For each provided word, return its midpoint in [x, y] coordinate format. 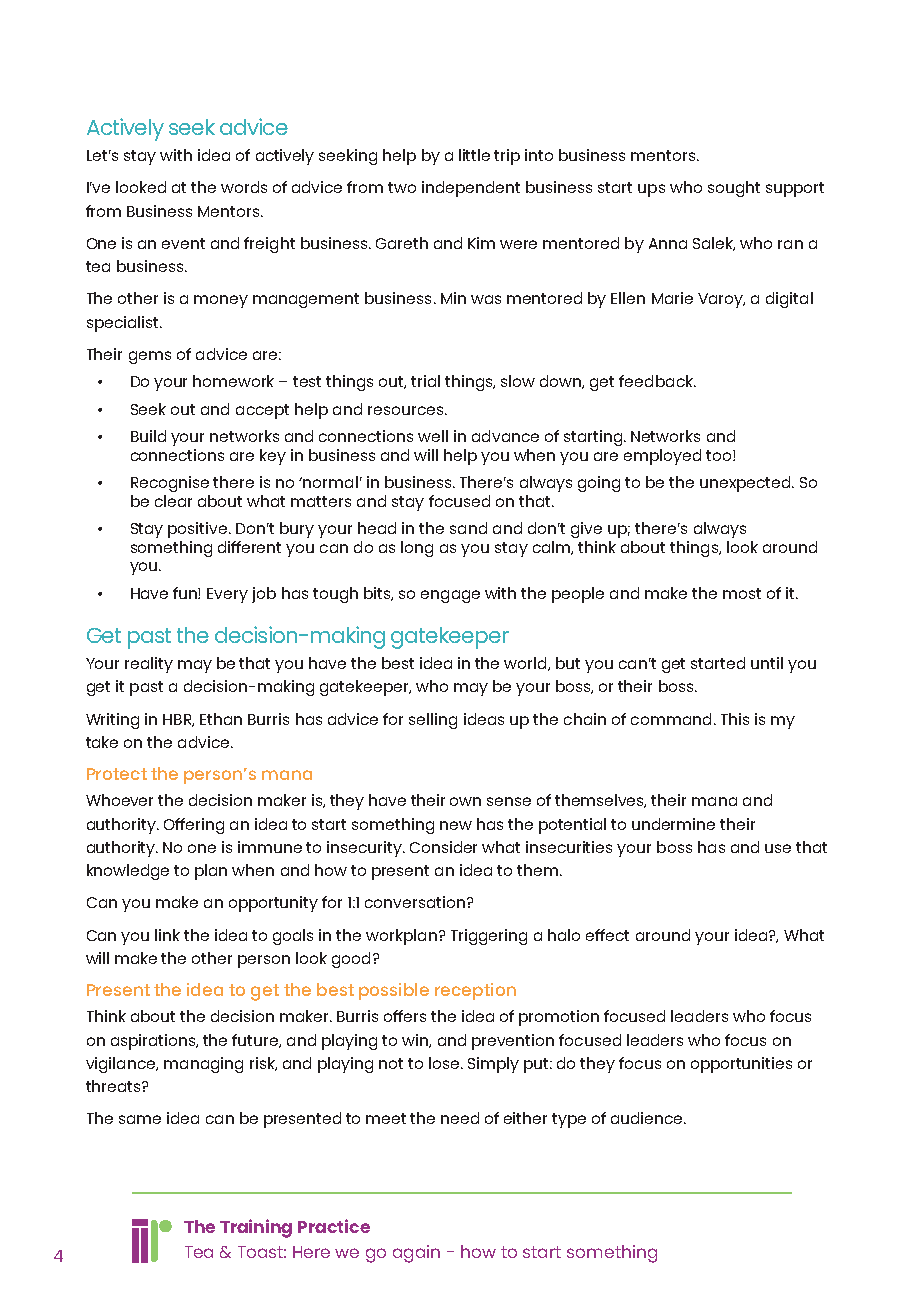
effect [607, 935]
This [735, 719]
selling [433, 721]
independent [471, 189]
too [720, 455]
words [244, 187]
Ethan [221, 719]
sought [734, 189]
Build [148, 436]
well [433, 436]
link [167, 935]
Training [256, 1228]
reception [475, 991]
